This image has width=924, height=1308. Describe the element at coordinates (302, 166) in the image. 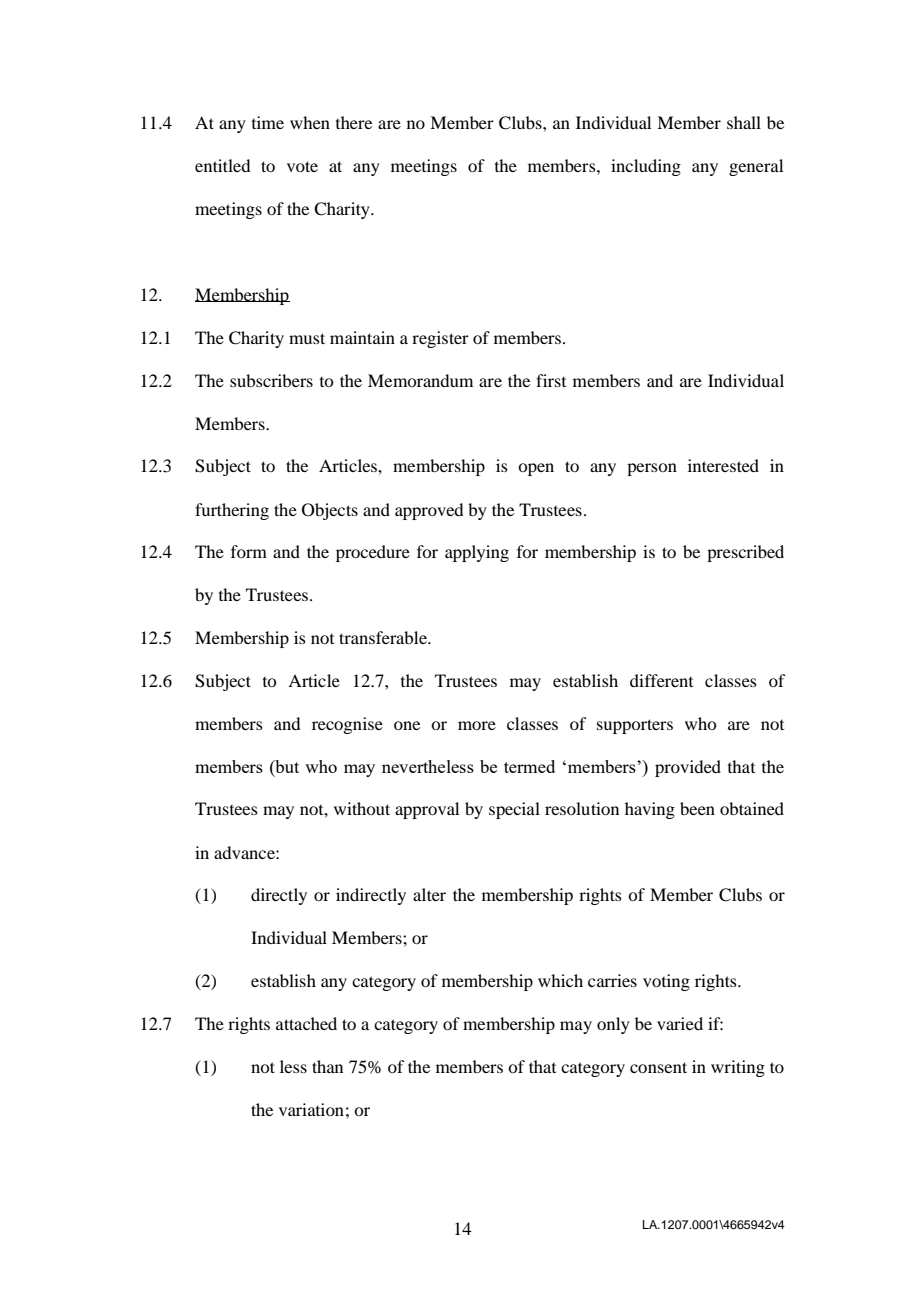

I see `vote` at that location.
